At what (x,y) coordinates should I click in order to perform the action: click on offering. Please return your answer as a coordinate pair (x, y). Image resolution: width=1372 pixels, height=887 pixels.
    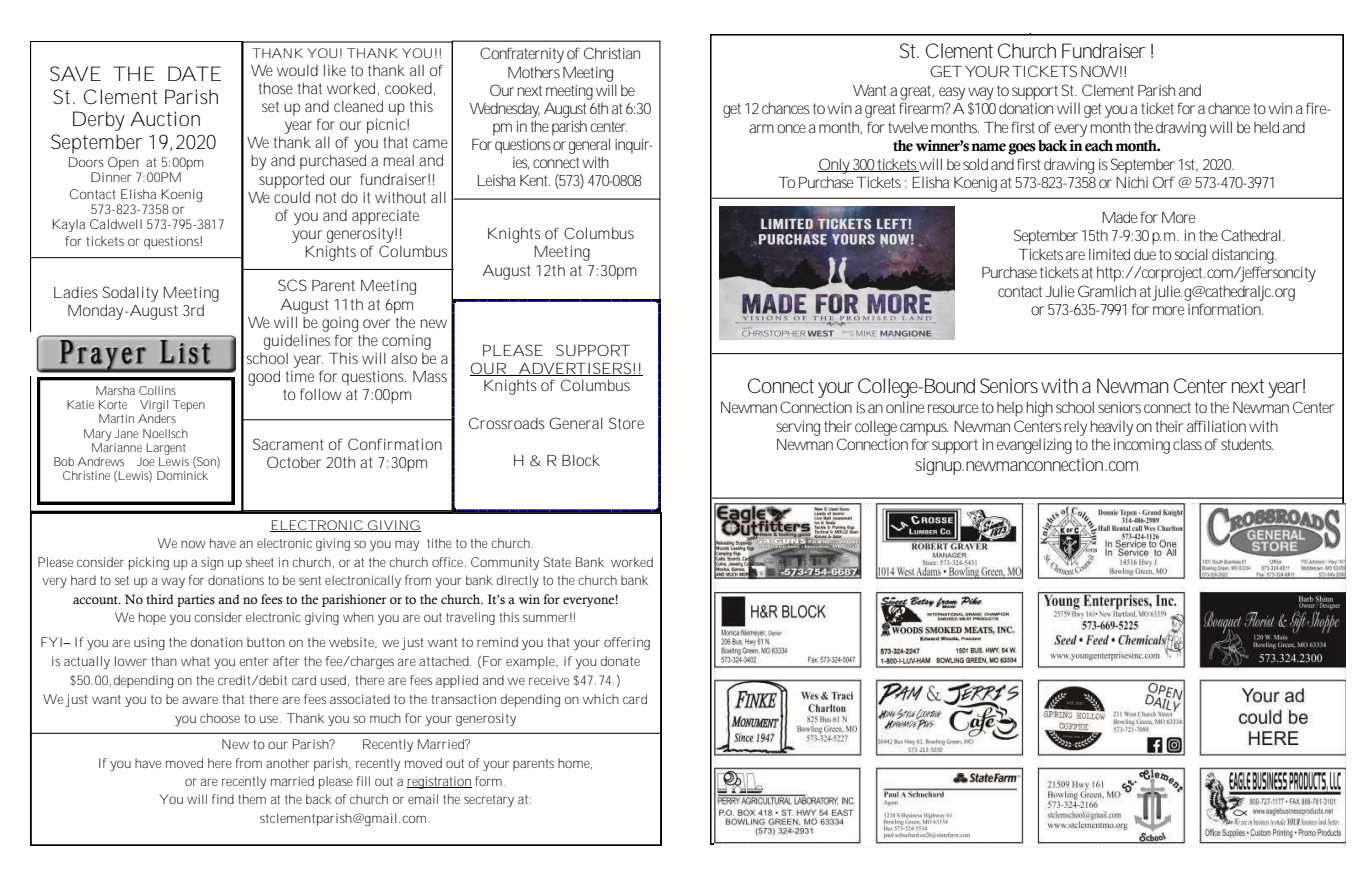
    Looking at the image, I should click on (627, 643).
